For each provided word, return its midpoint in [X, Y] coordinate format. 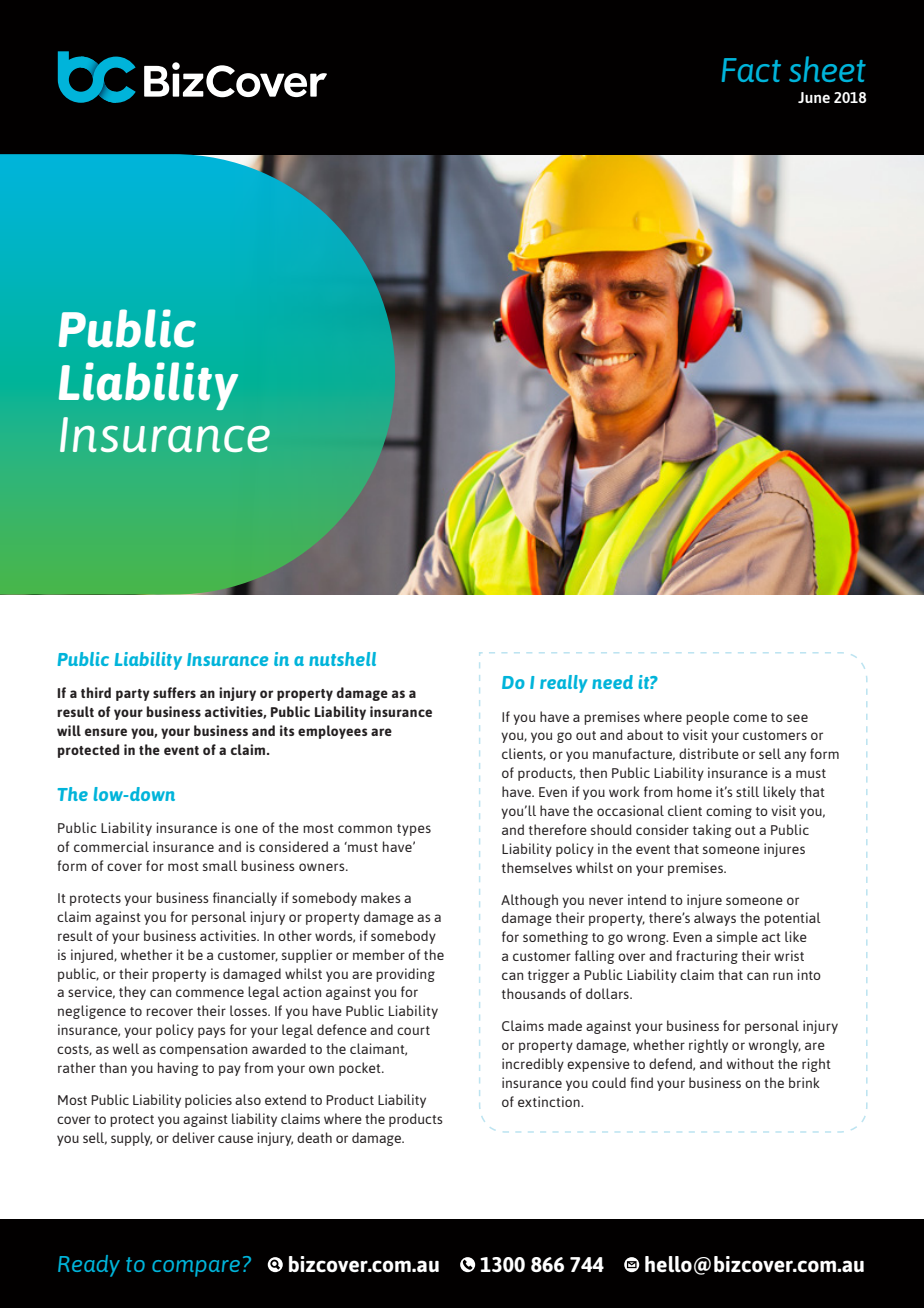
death [314, 1137]
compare [196, 1268]
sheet [827, 69]
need [612, 682]
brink [804, 1082]
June [814, 97]
